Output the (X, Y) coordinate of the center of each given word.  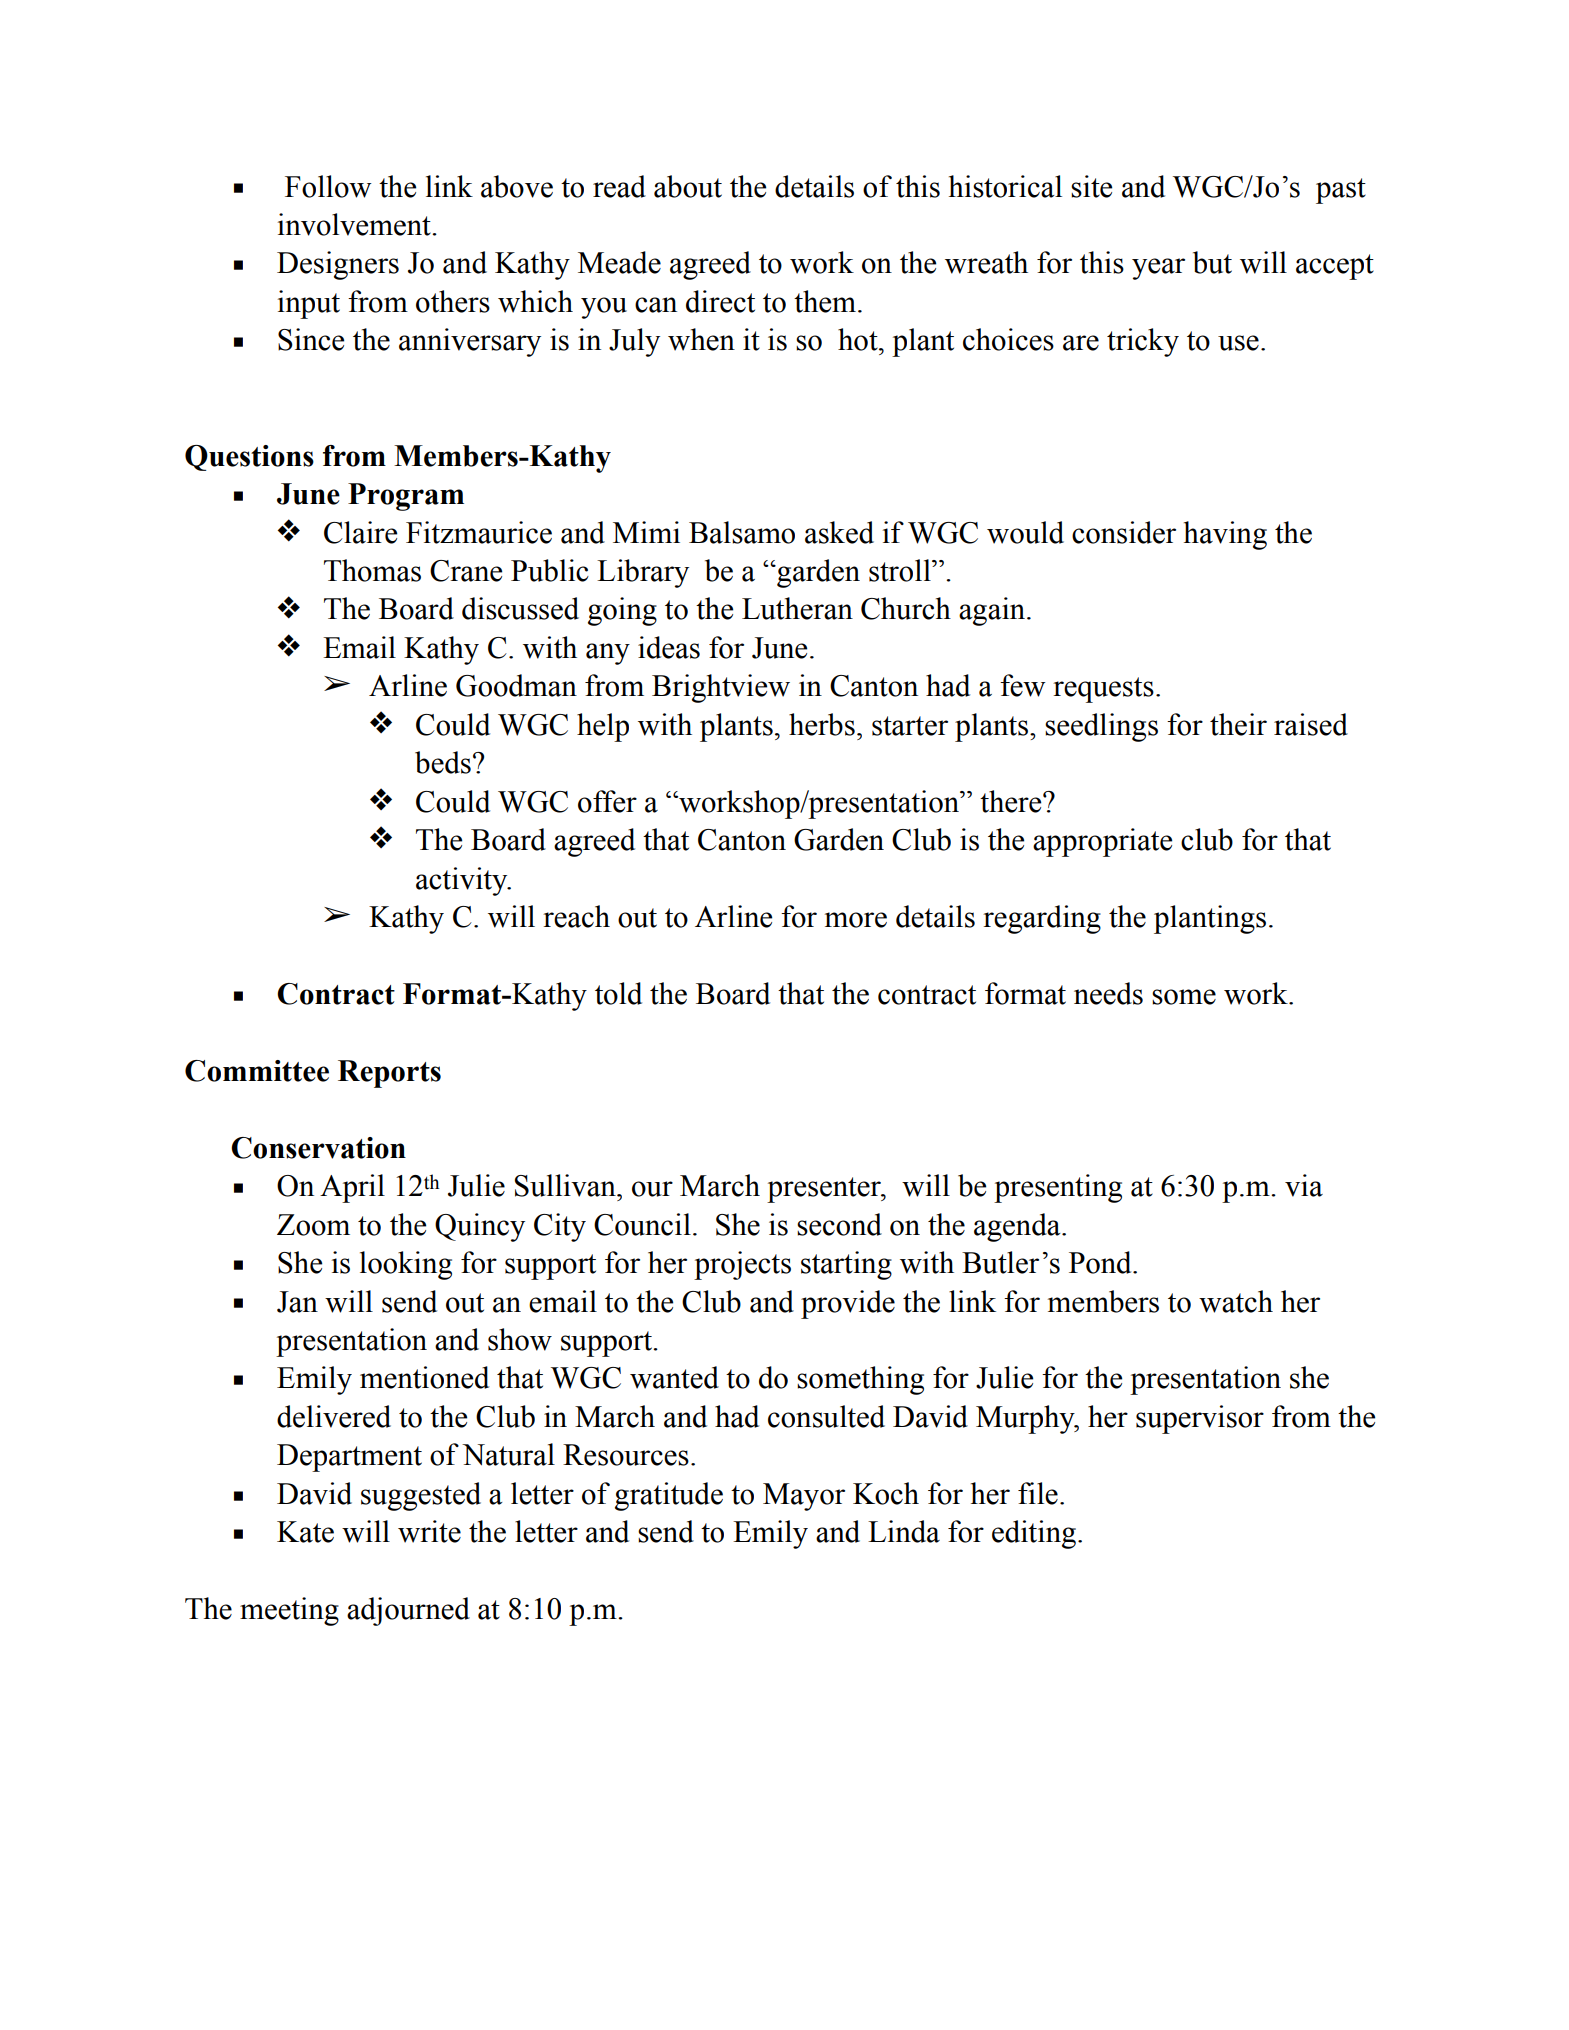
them (825, 301)
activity (463, 881)
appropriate (1102, 842)
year (1158, 269)
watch (1236, 1301)
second (839, 1224)
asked (839, 532)
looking (406, 1265)
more (856, 920)
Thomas (372, 570)
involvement (355, 224)
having (1225, 535)
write (429, 1531)
